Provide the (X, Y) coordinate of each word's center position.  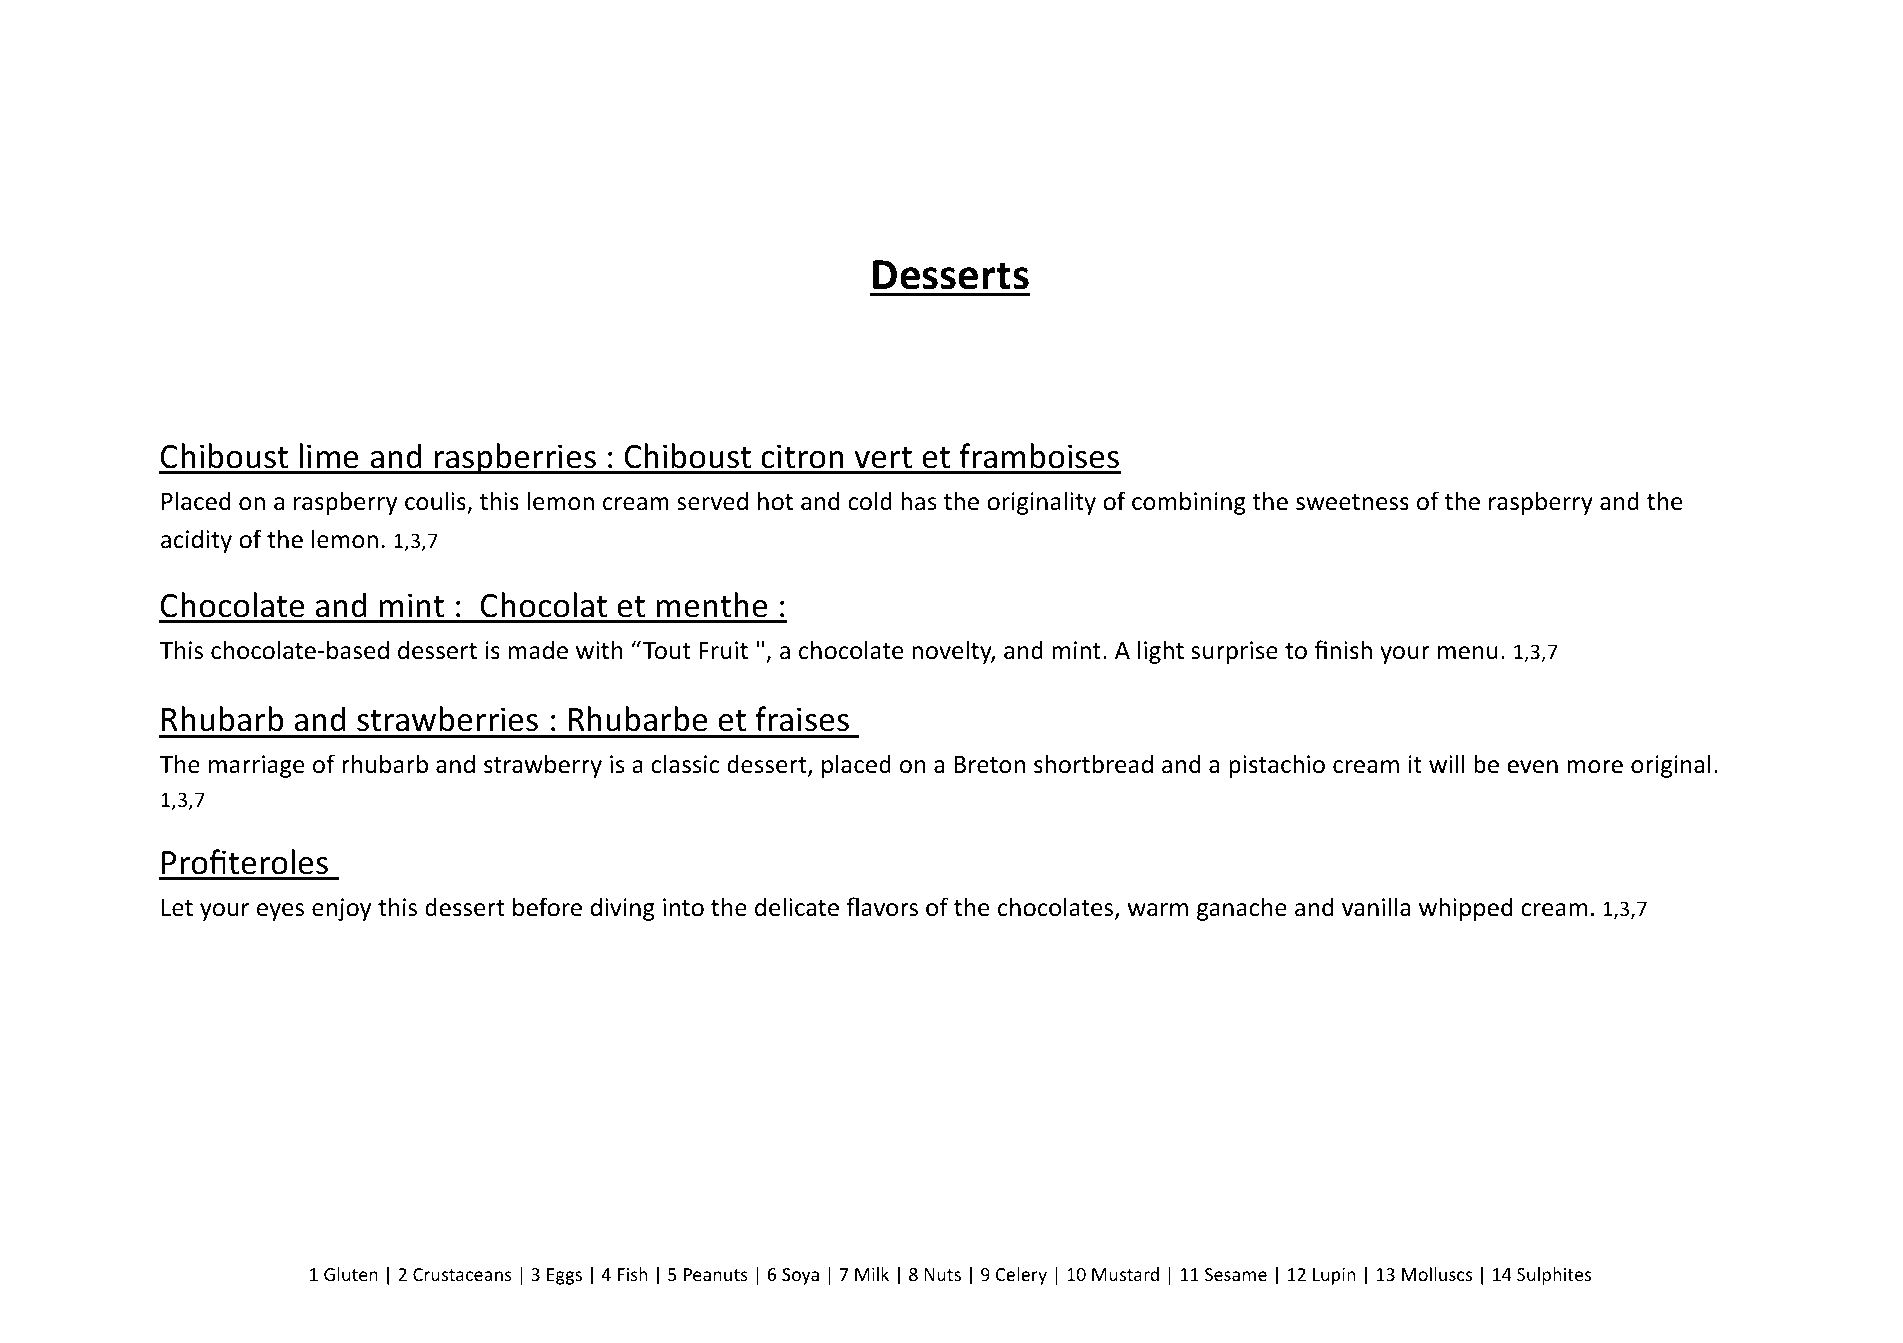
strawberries (447, 719)
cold (870, 501)
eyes (280, 912)
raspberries (515, 459)
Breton (989, 765)
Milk (872, 1274)
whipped (1466, 909)
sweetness (1352, 502)
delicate (797, 907)
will (1447, 763)
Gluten (351, 1274)
